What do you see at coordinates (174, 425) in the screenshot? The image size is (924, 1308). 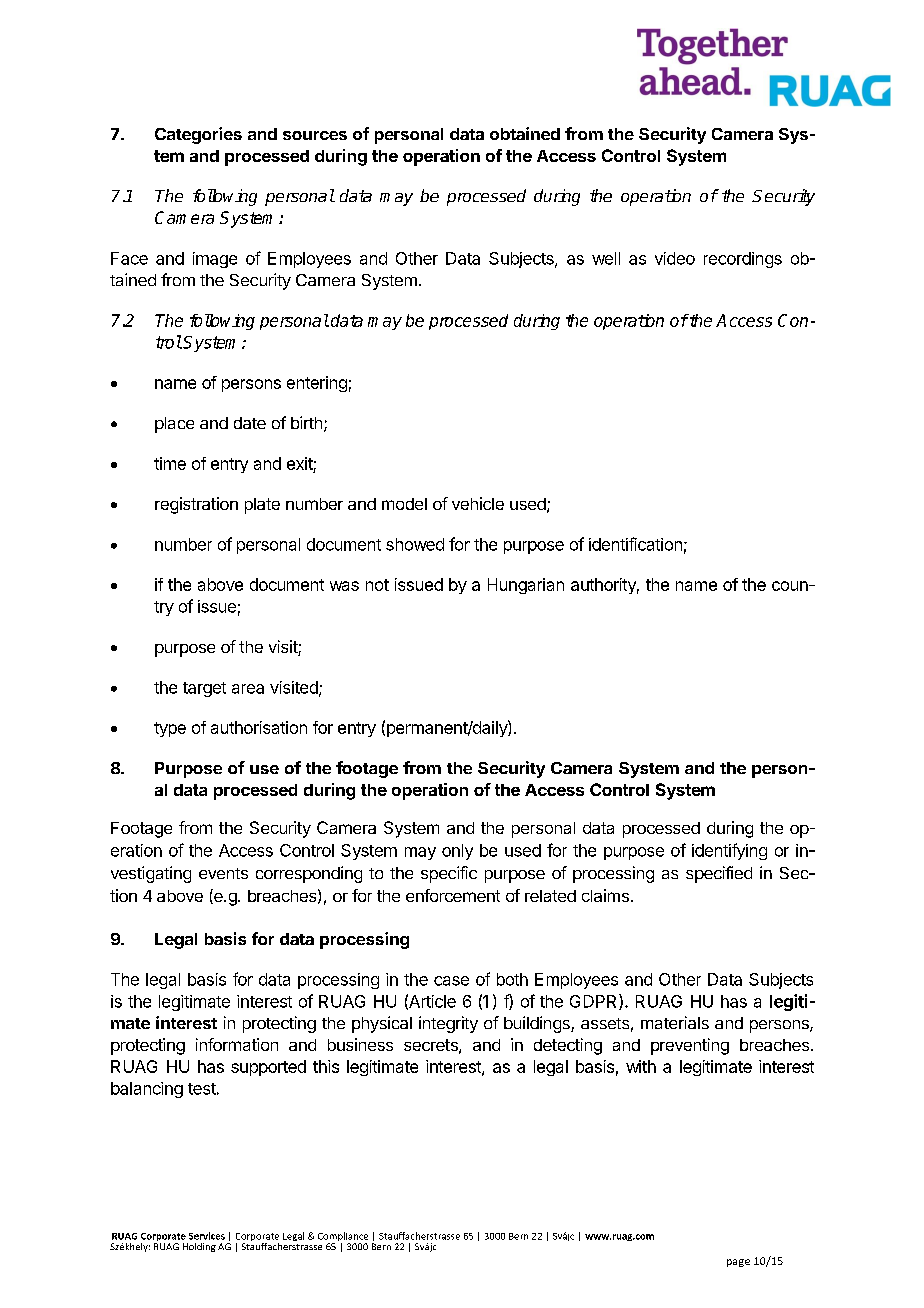 I see `place` at bounding box center [174, 425].
